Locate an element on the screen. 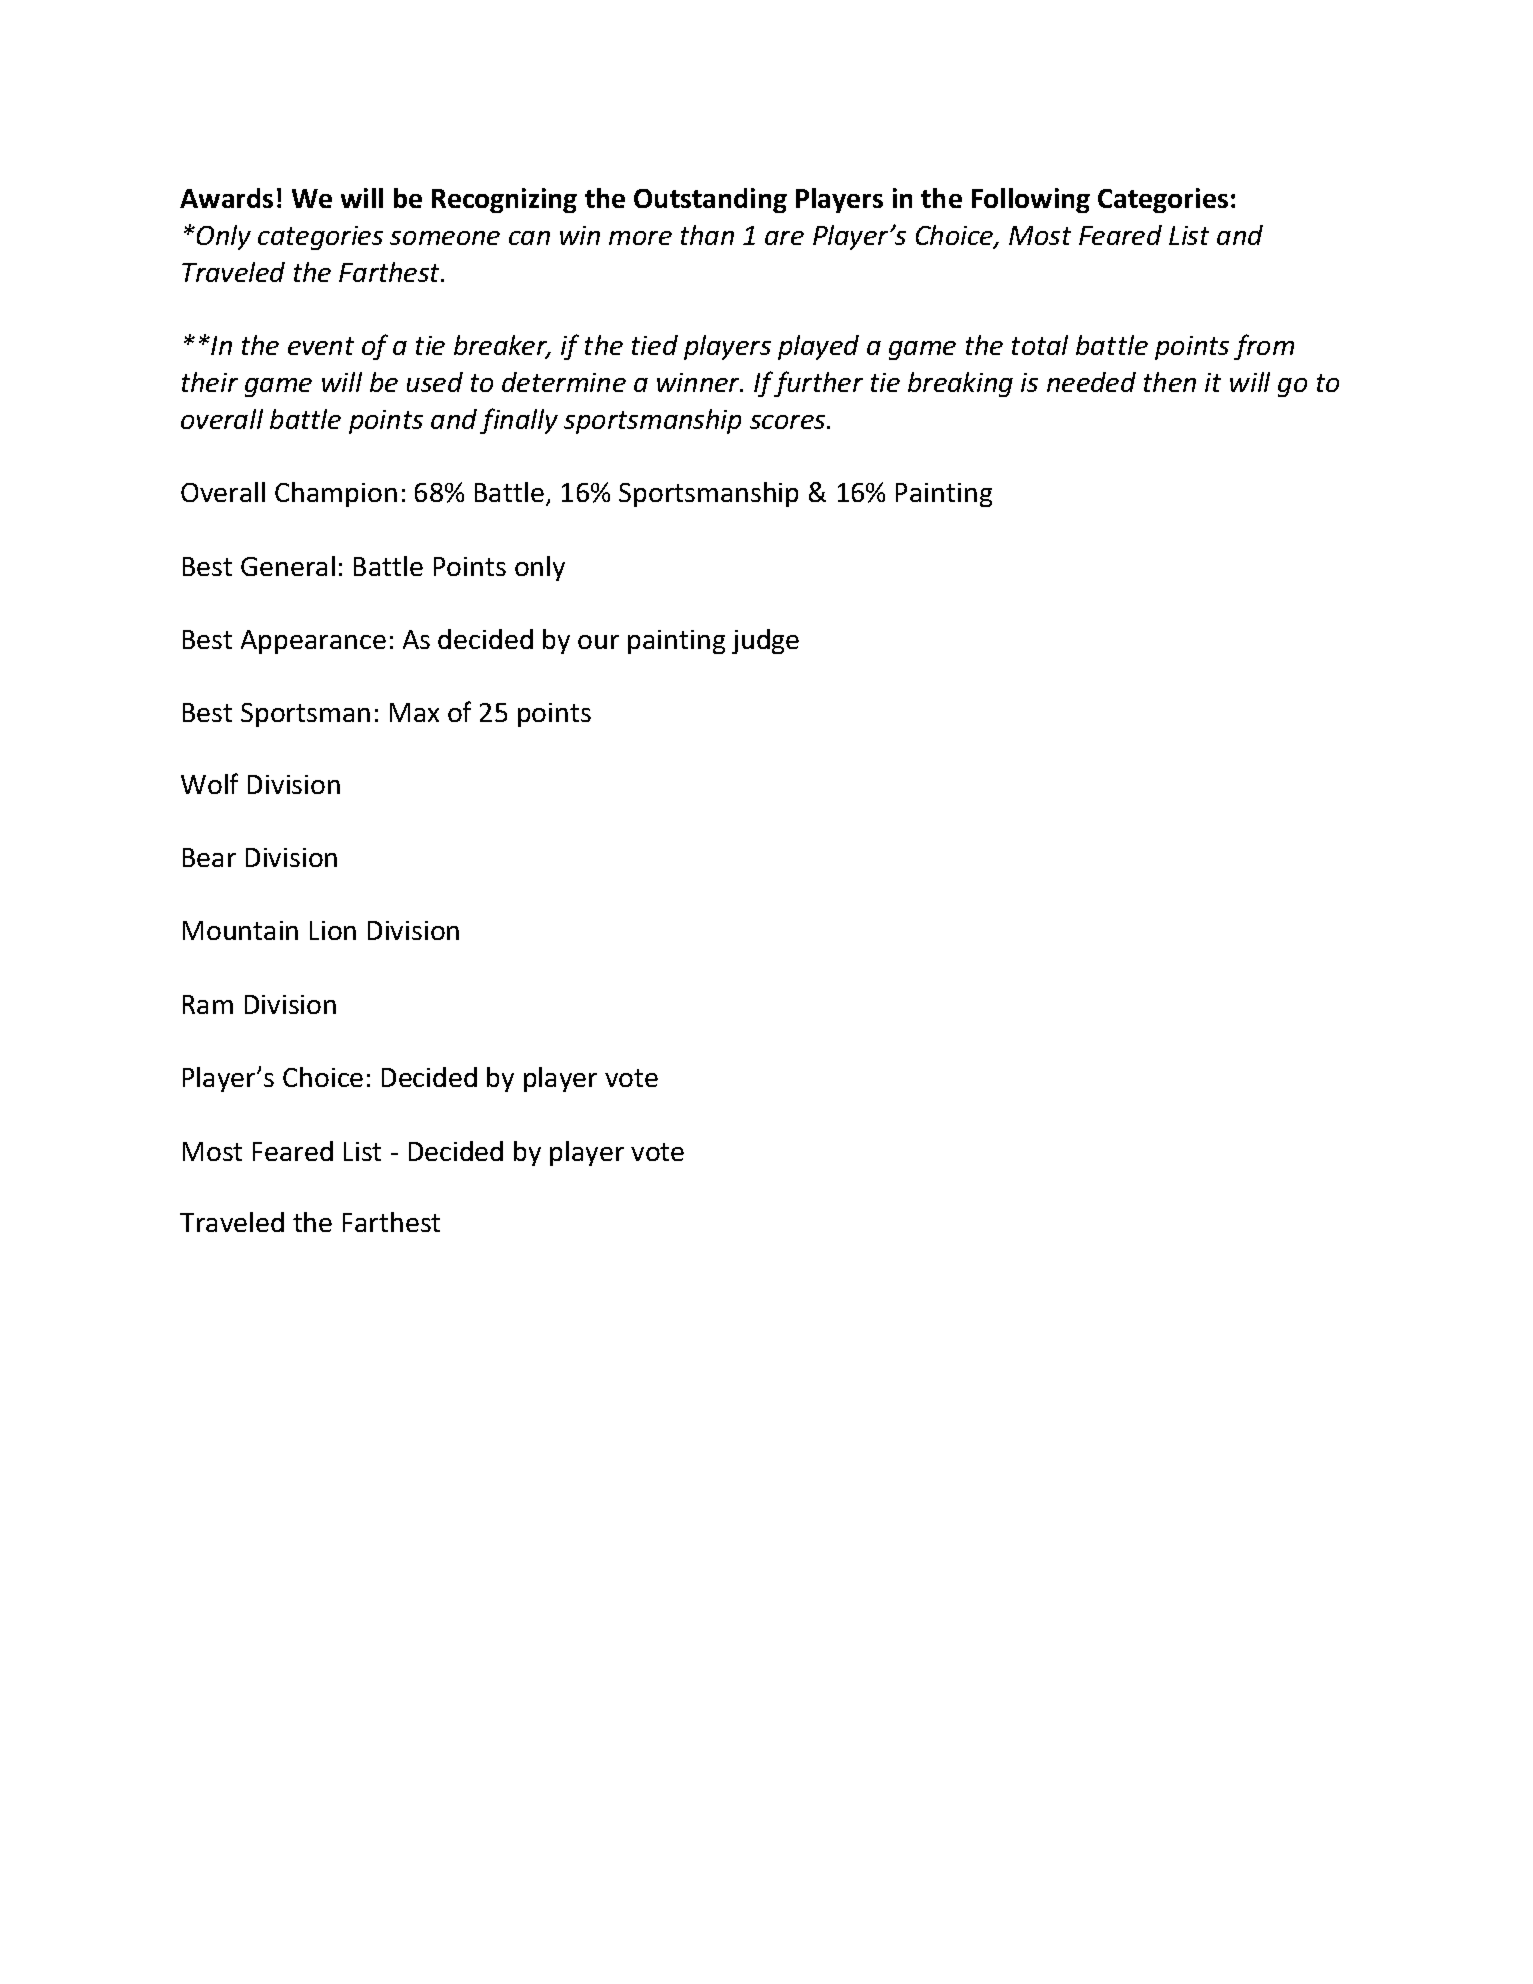 The height and width of the screenshot is (1984, 1533). Ram is located at coordinates (208, 1004).
